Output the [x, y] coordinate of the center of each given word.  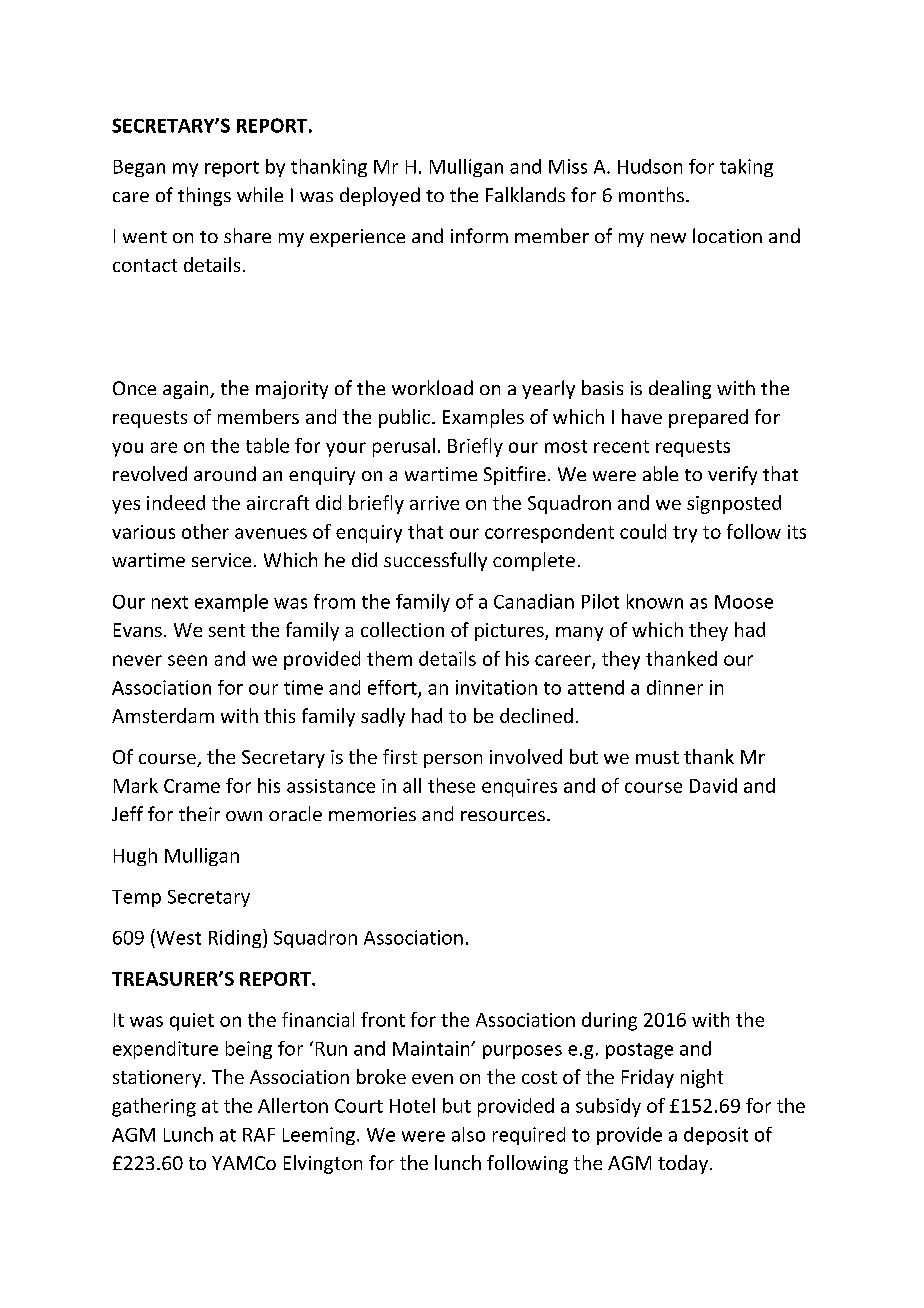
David [713, 785]
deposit [716, 1136]
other [205, 531]
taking [746, 168]
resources [503, 816]
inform [479, 235]
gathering [154, 1107]
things [204, 196]
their [199, 813]
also [468, 1134]
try [685, 534]
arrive [434, 503]
